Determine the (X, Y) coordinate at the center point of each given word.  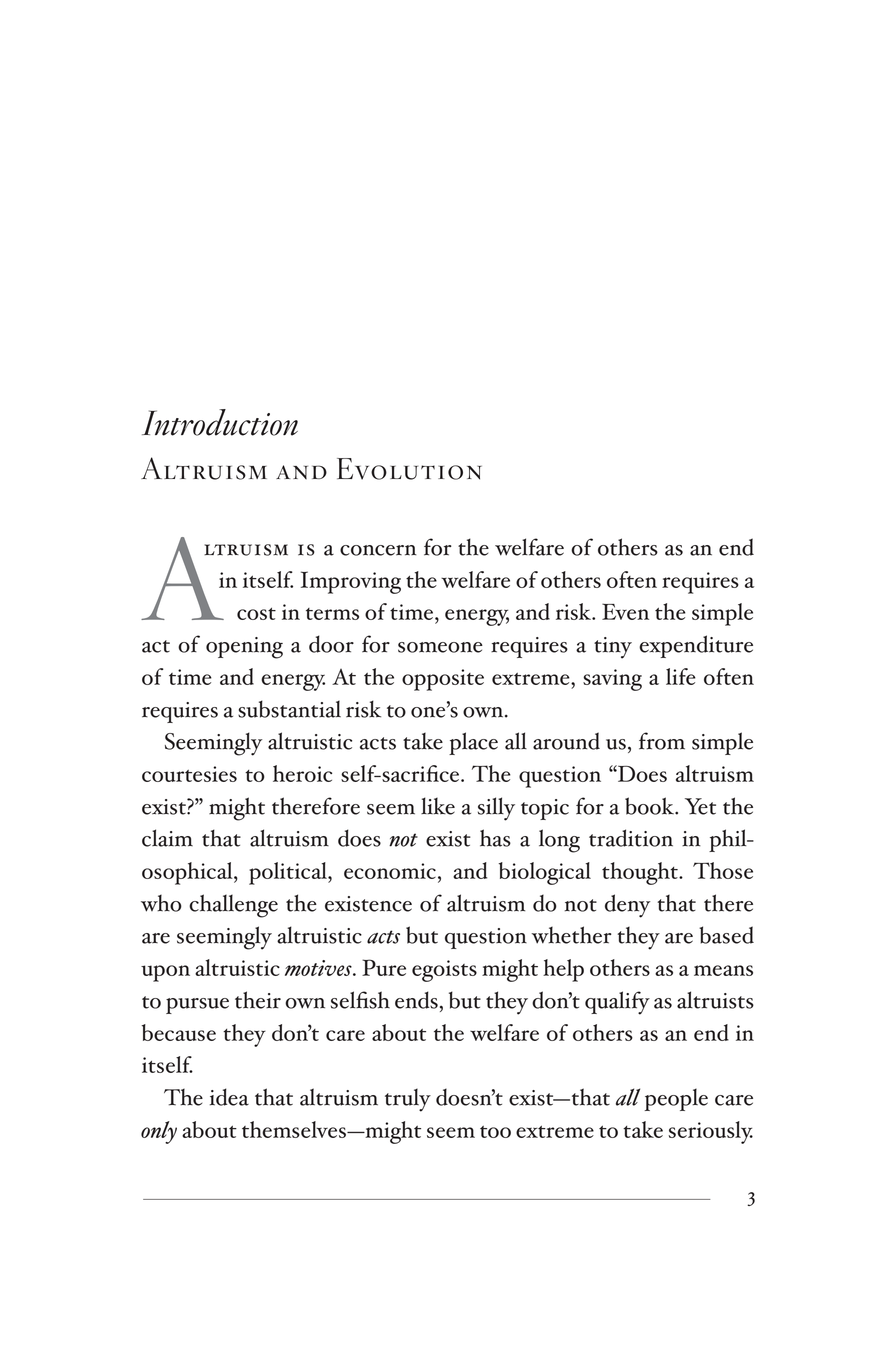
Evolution (409, 469)
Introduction (220, 422)
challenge (233, 906)
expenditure (696, 646)
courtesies (189, 774)
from (662, 741)
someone (440, 647)
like (438, 806)
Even (625, 611)
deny (627, 906)
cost (256, 614)
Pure (384, 967)
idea (229, 1097)
